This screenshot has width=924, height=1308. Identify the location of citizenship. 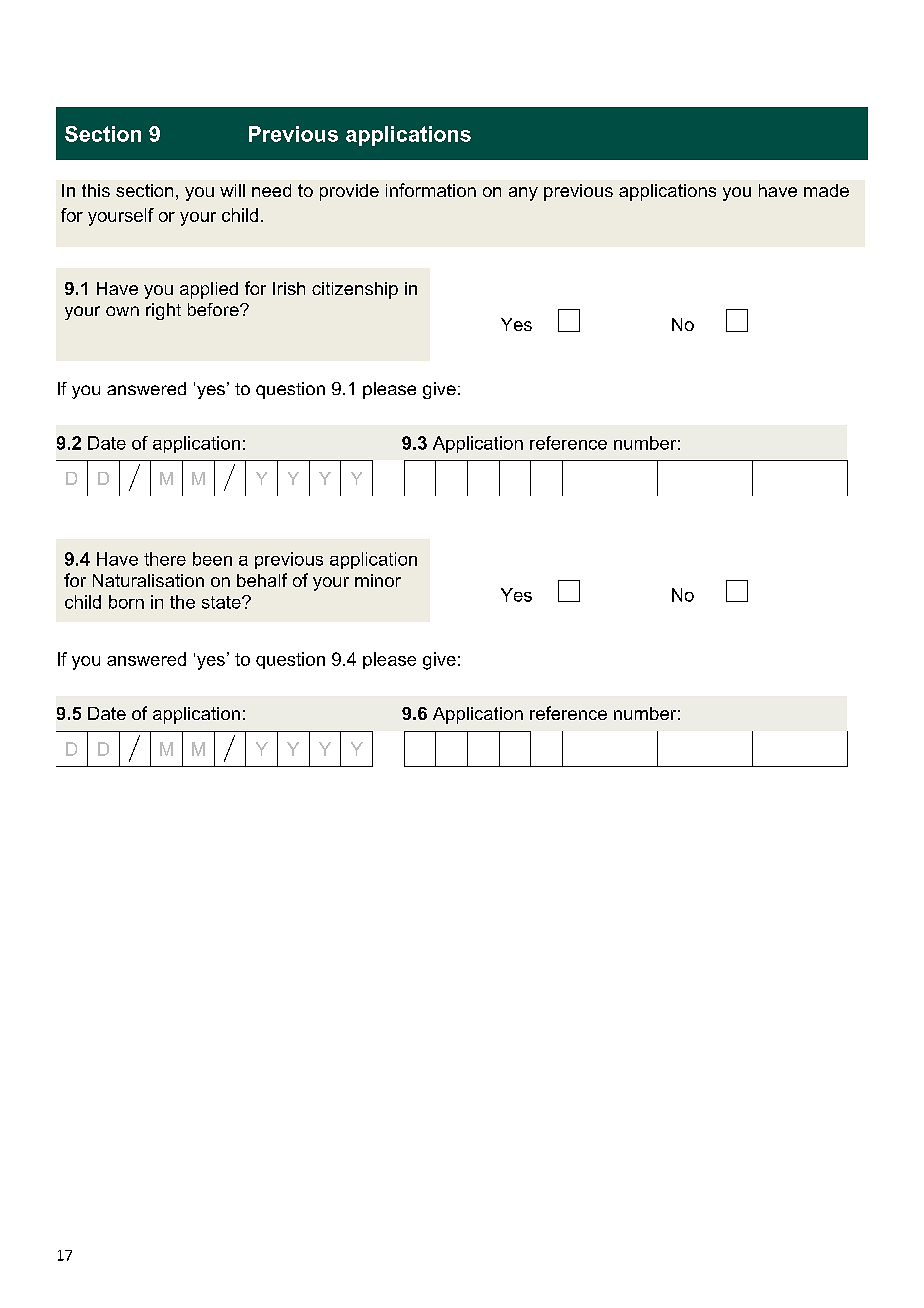
(355, 290).
